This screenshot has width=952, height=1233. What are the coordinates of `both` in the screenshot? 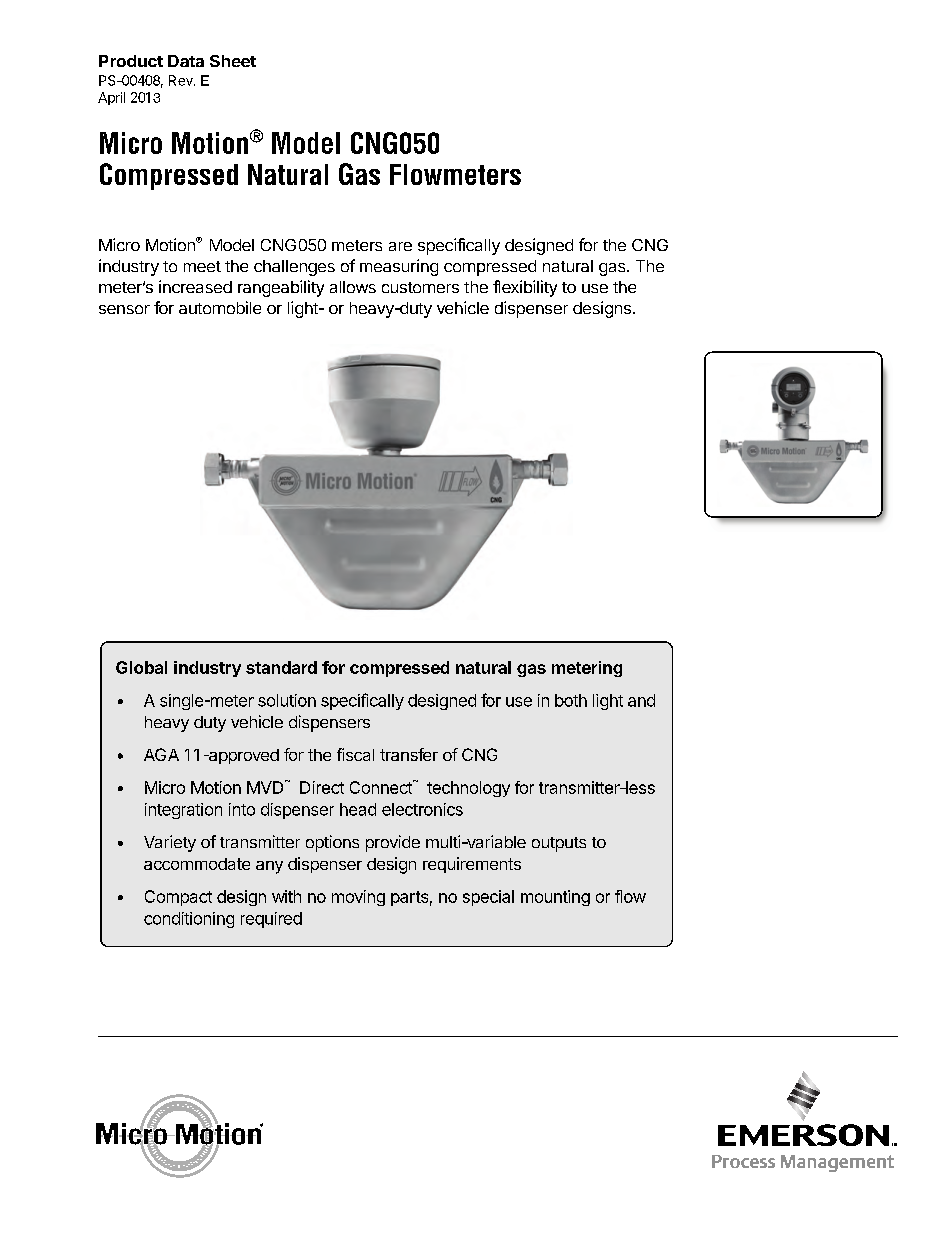 It's located at (571, 700).
